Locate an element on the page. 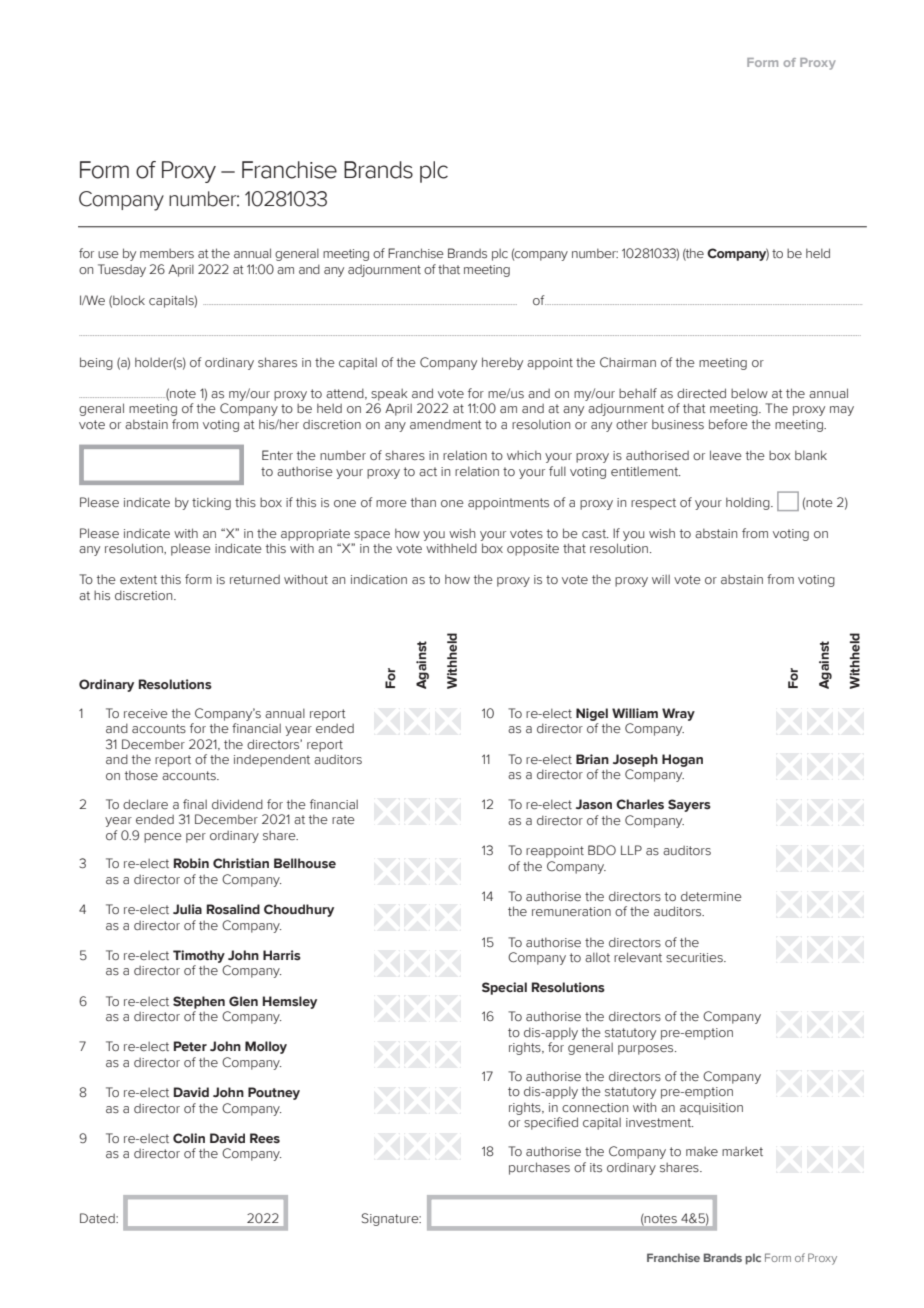  members is located at coordinates (167, 253).
